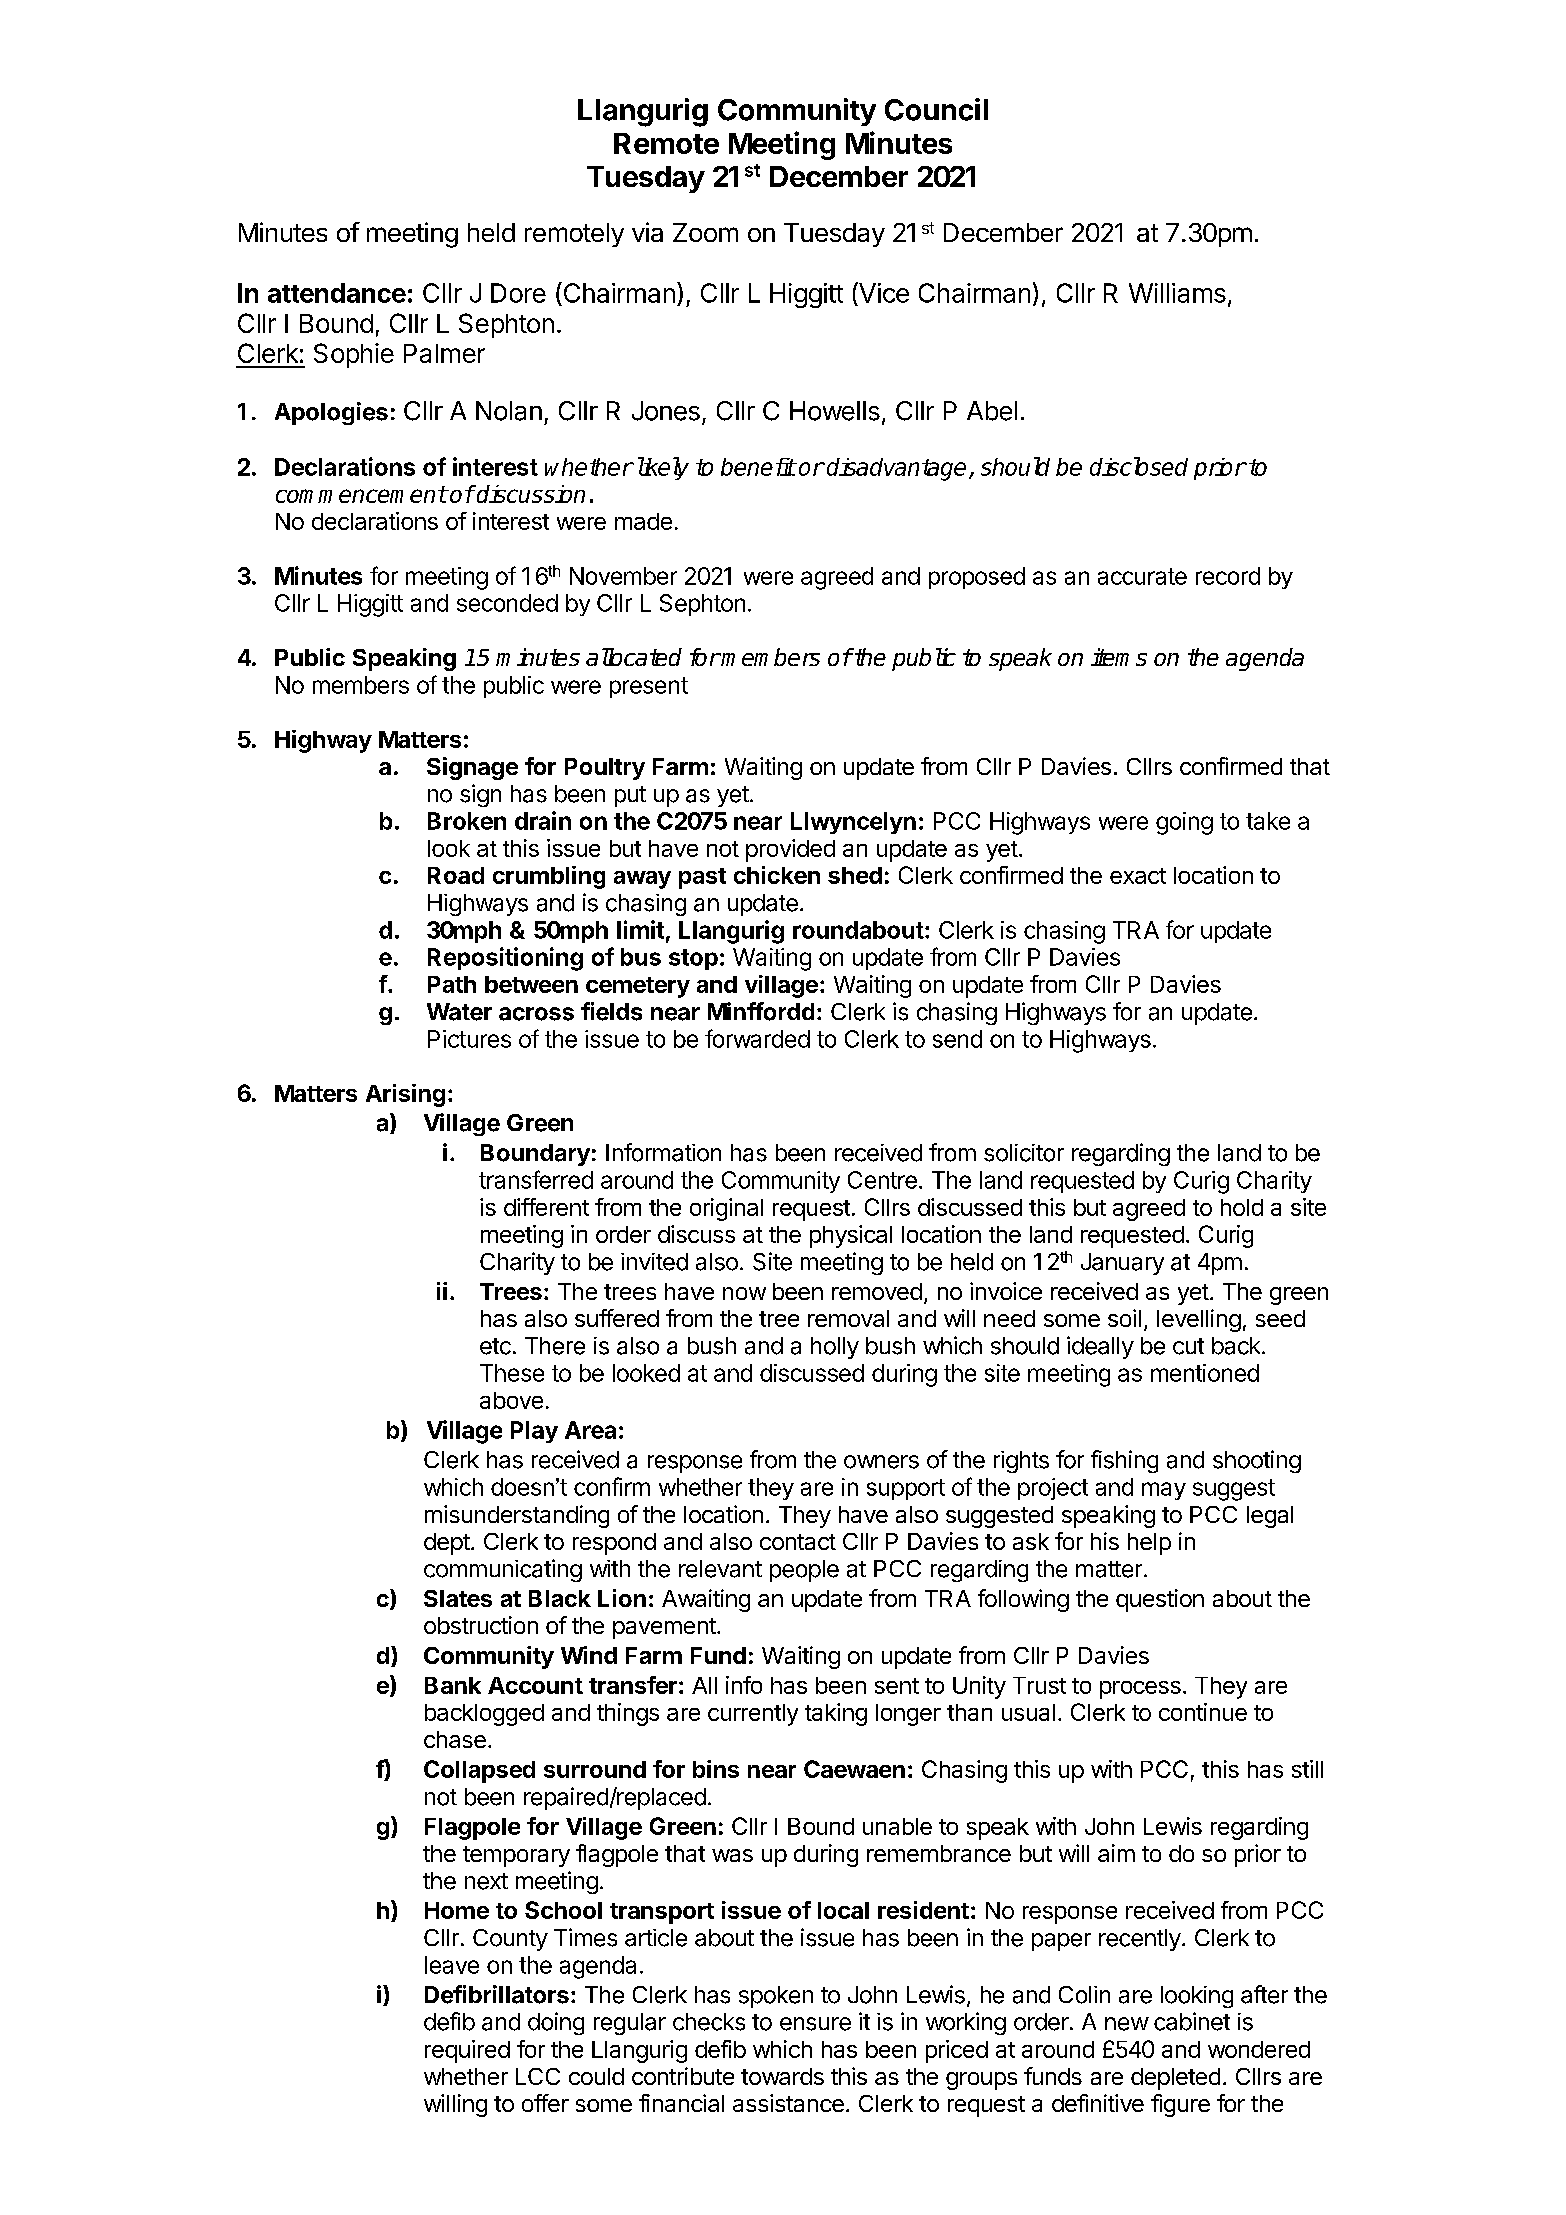 This screenshot has width=1566, height=2215. Describe the element at coordinates (977, 578) in the screenshot. I see `proposed` at that location.
